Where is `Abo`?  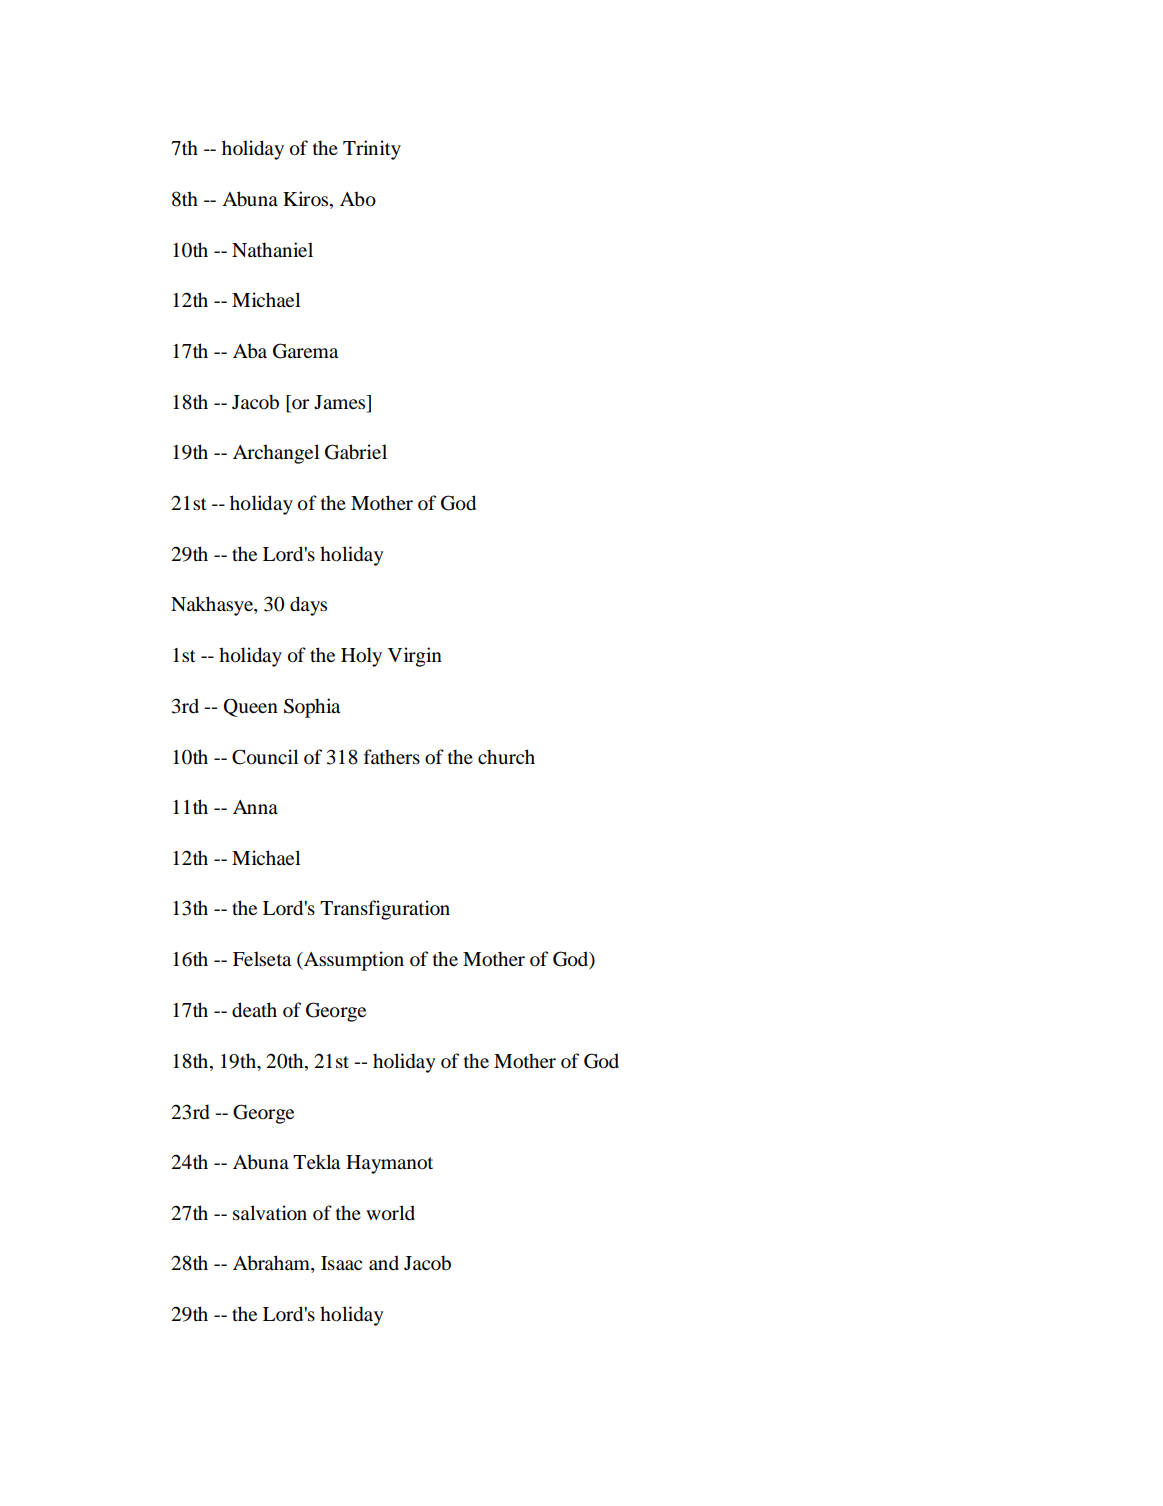
Abo is located at coordinates (358, 199).
